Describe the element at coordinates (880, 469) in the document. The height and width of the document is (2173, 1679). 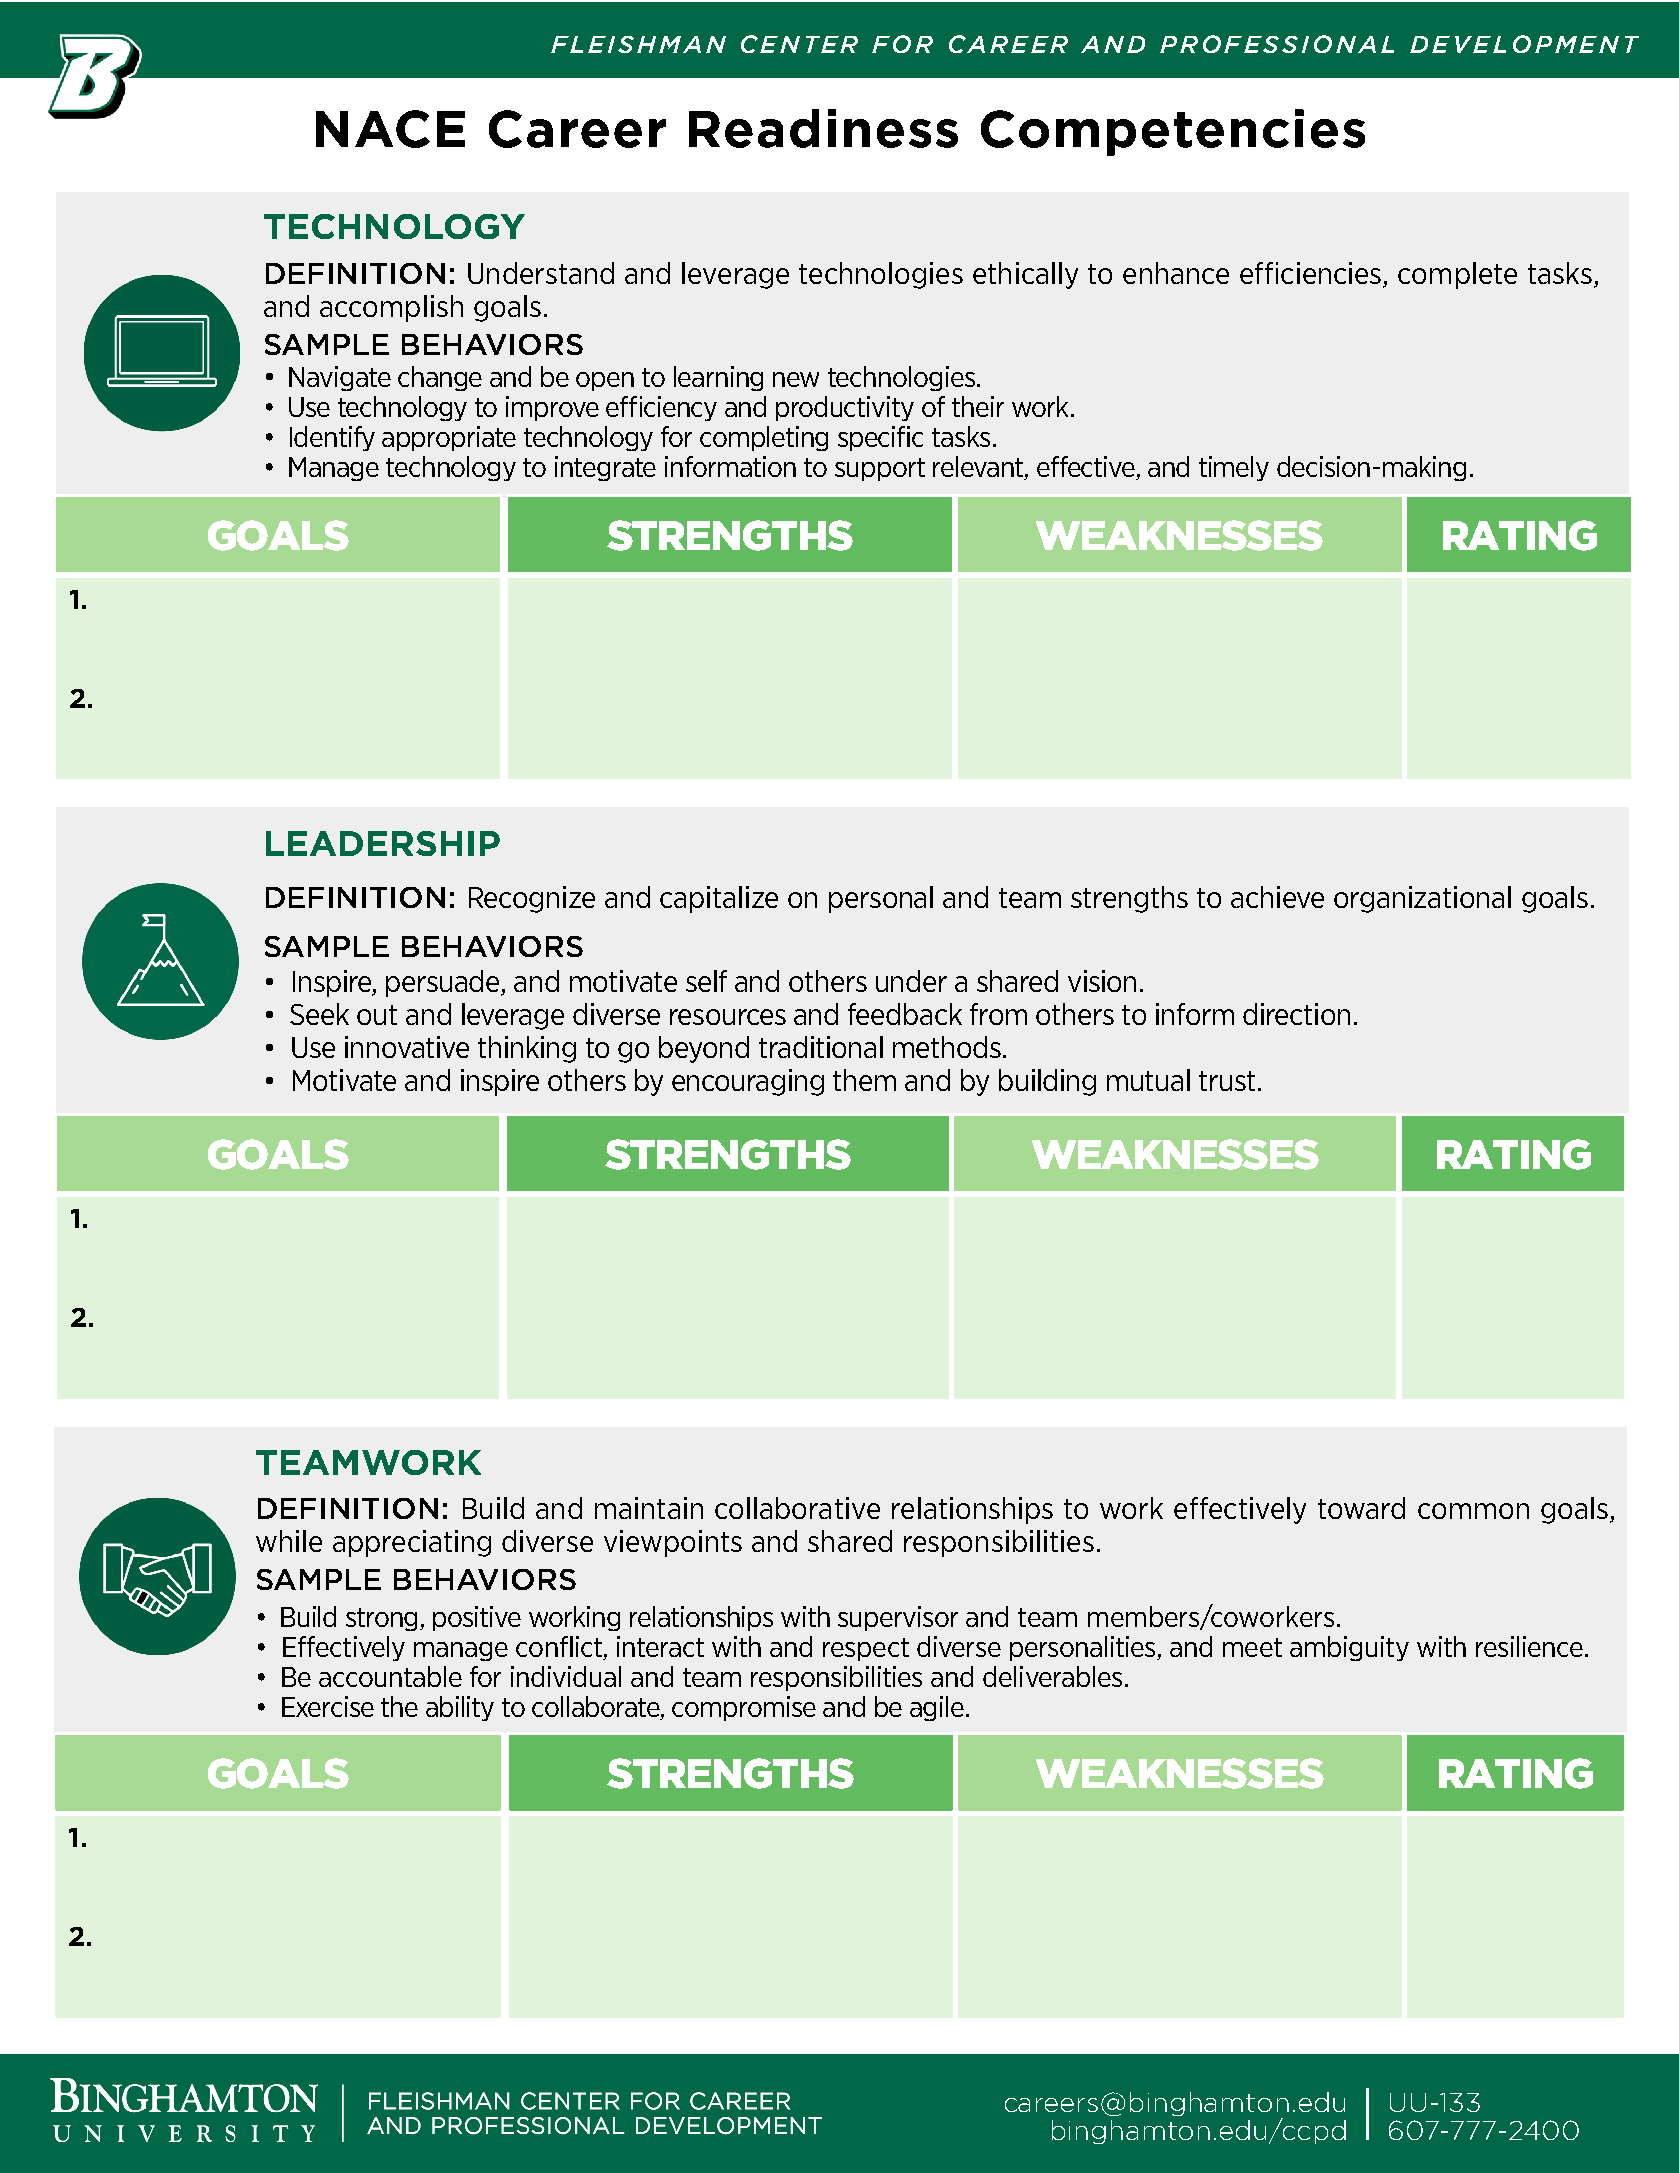
I see `support` at that location.
